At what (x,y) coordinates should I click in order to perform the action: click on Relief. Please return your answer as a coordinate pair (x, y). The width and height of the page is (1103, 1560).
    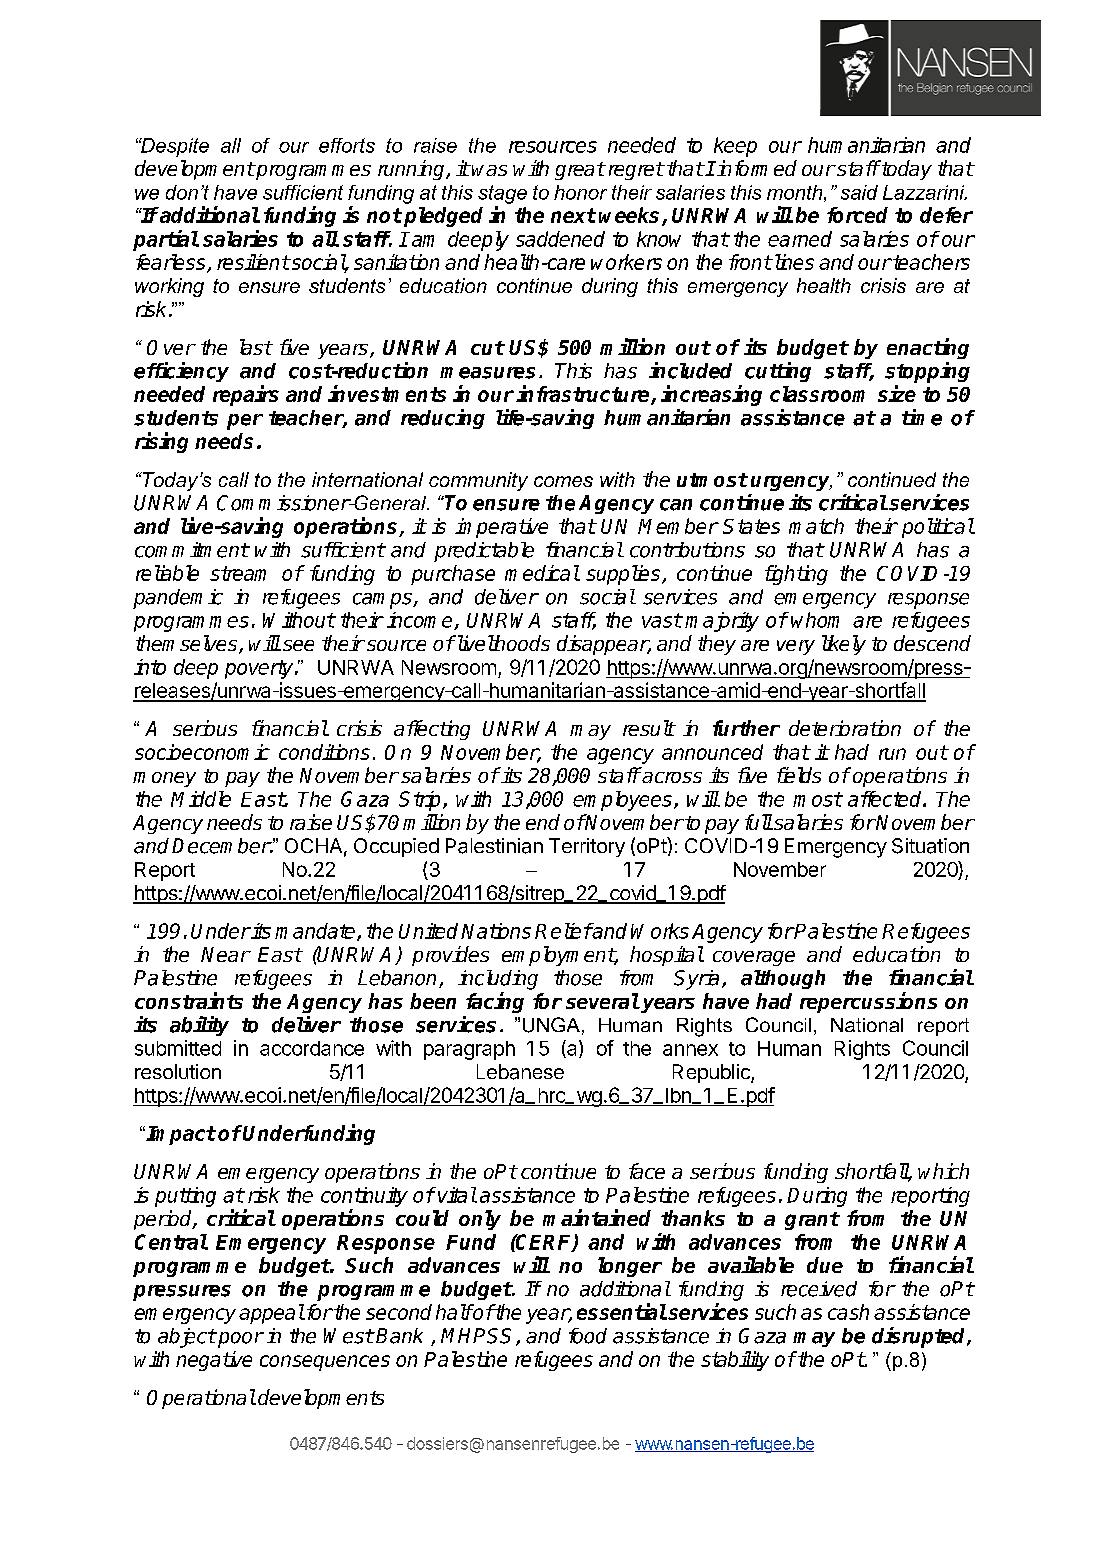
    Looking at the image, I should click on (563, 931).
